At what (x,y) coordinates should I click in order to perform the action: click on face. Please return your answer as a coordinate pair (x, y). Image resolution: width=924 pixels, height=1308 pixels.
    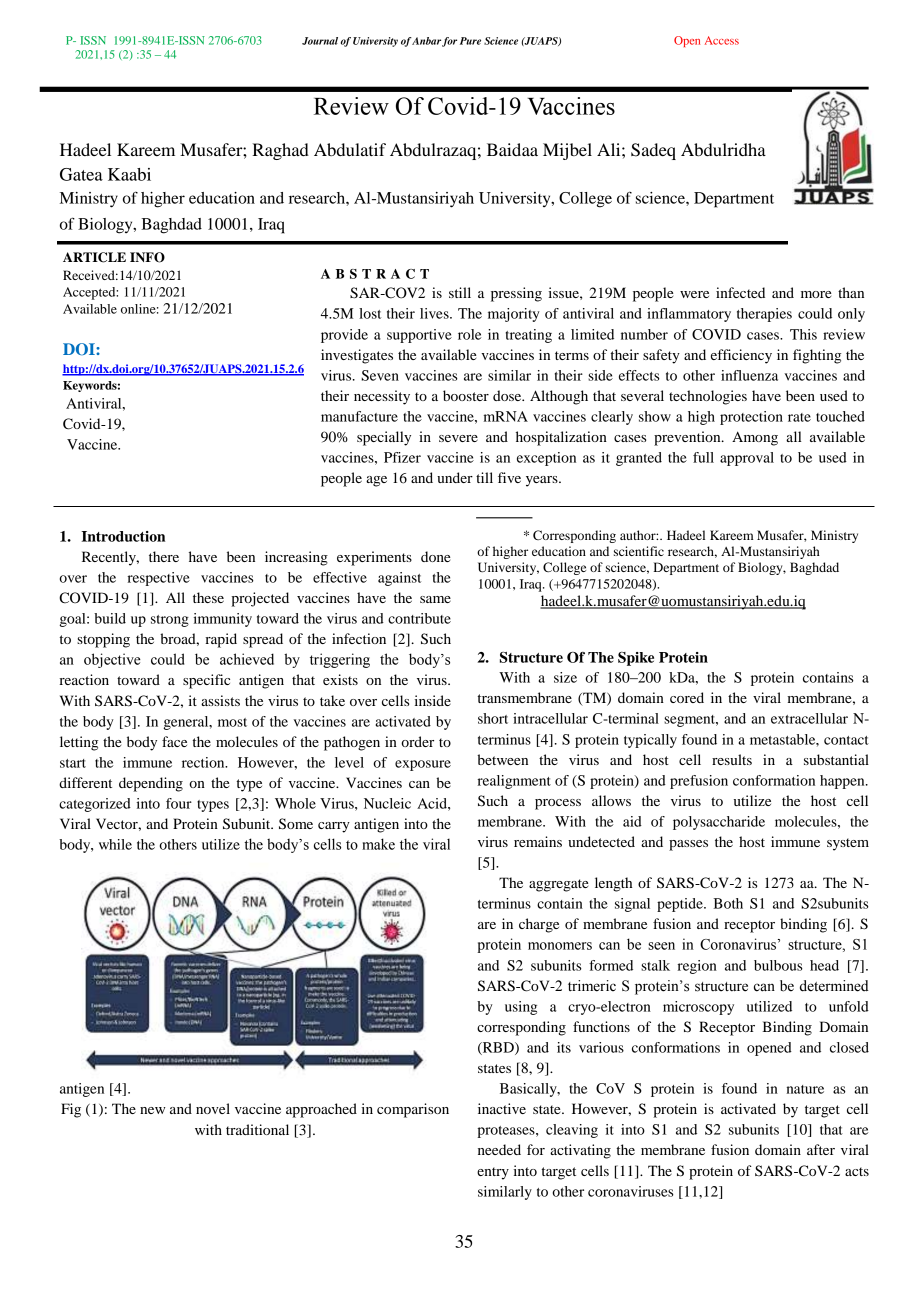
    Looking at the image, I should click on (174, 741).
